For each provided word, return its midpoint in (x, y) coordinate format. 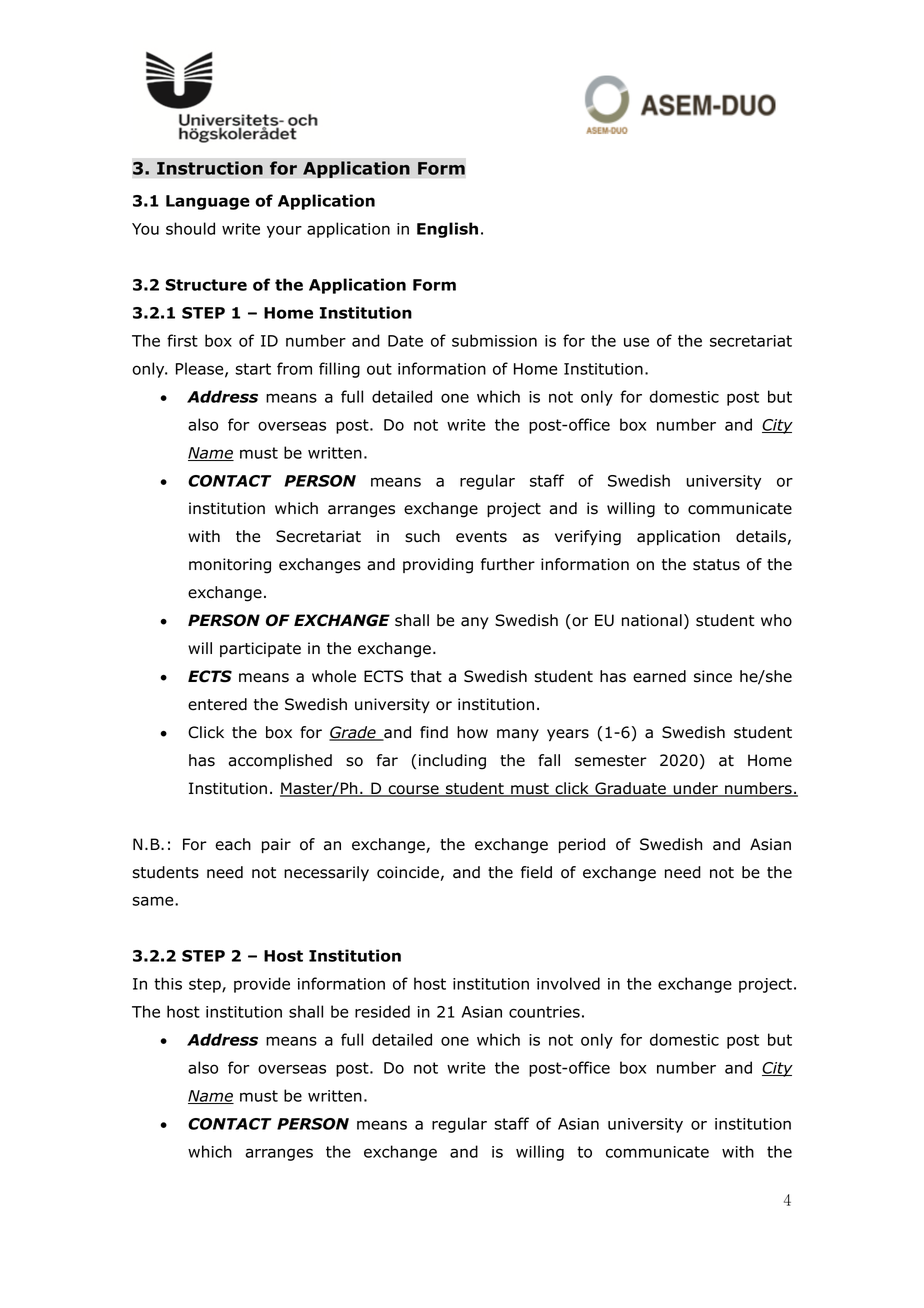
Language (208, 202)
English (447, 230)
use (636, 342)
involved (568, 983)
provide (262, 985)
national (652, 620)
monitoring (230, 566)
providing (438, 566)
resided (382, 1011)
